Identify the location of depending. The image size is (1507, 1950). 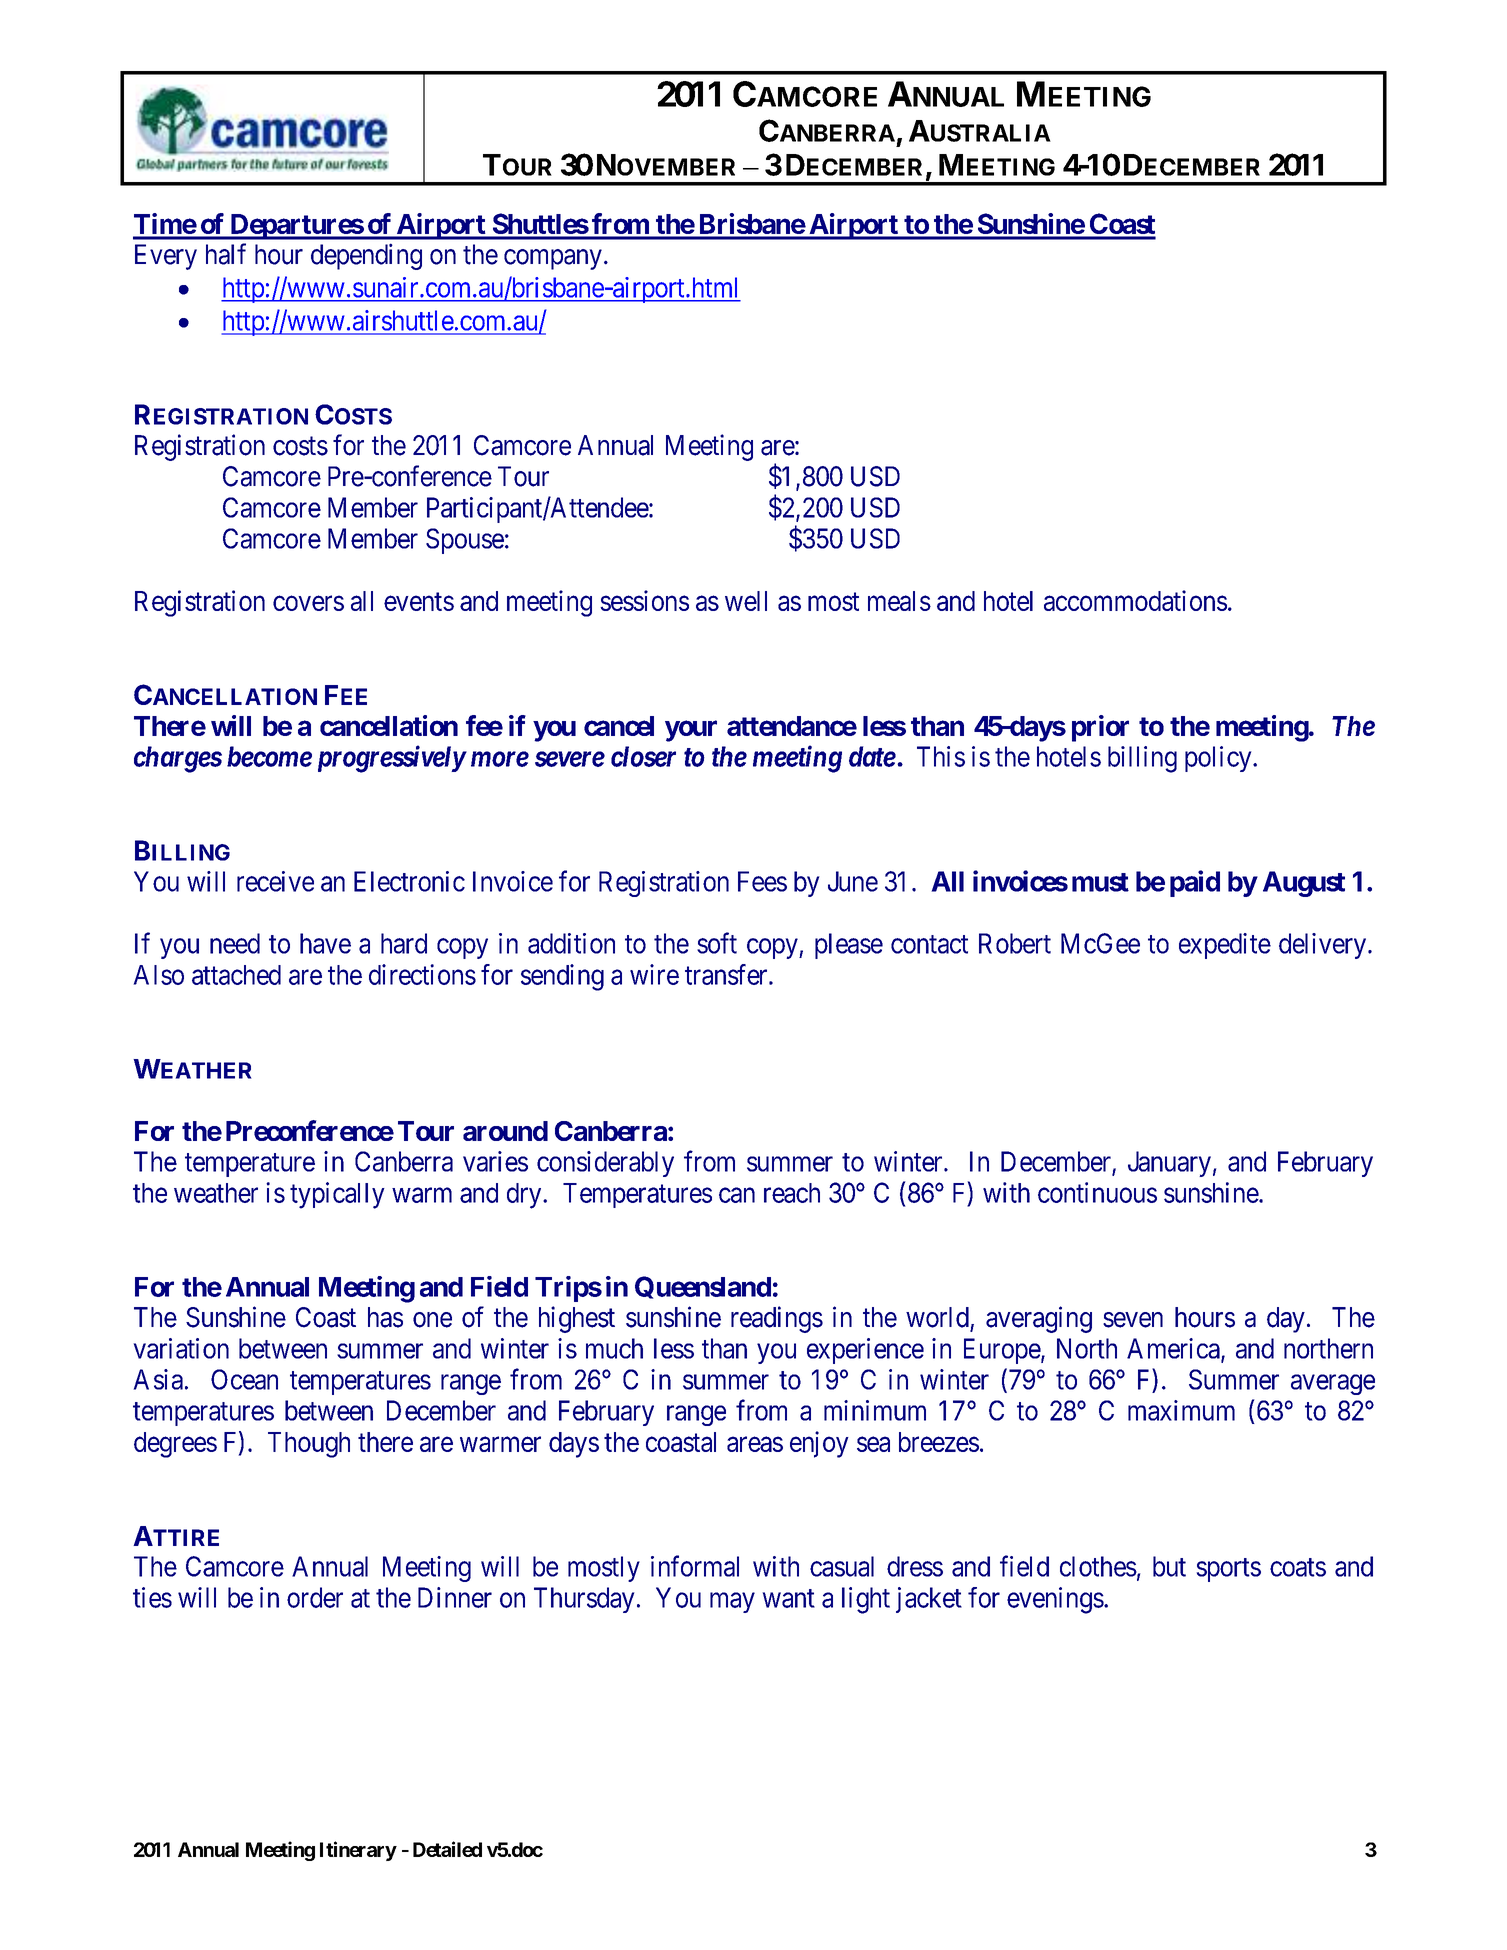
(366, 256).
